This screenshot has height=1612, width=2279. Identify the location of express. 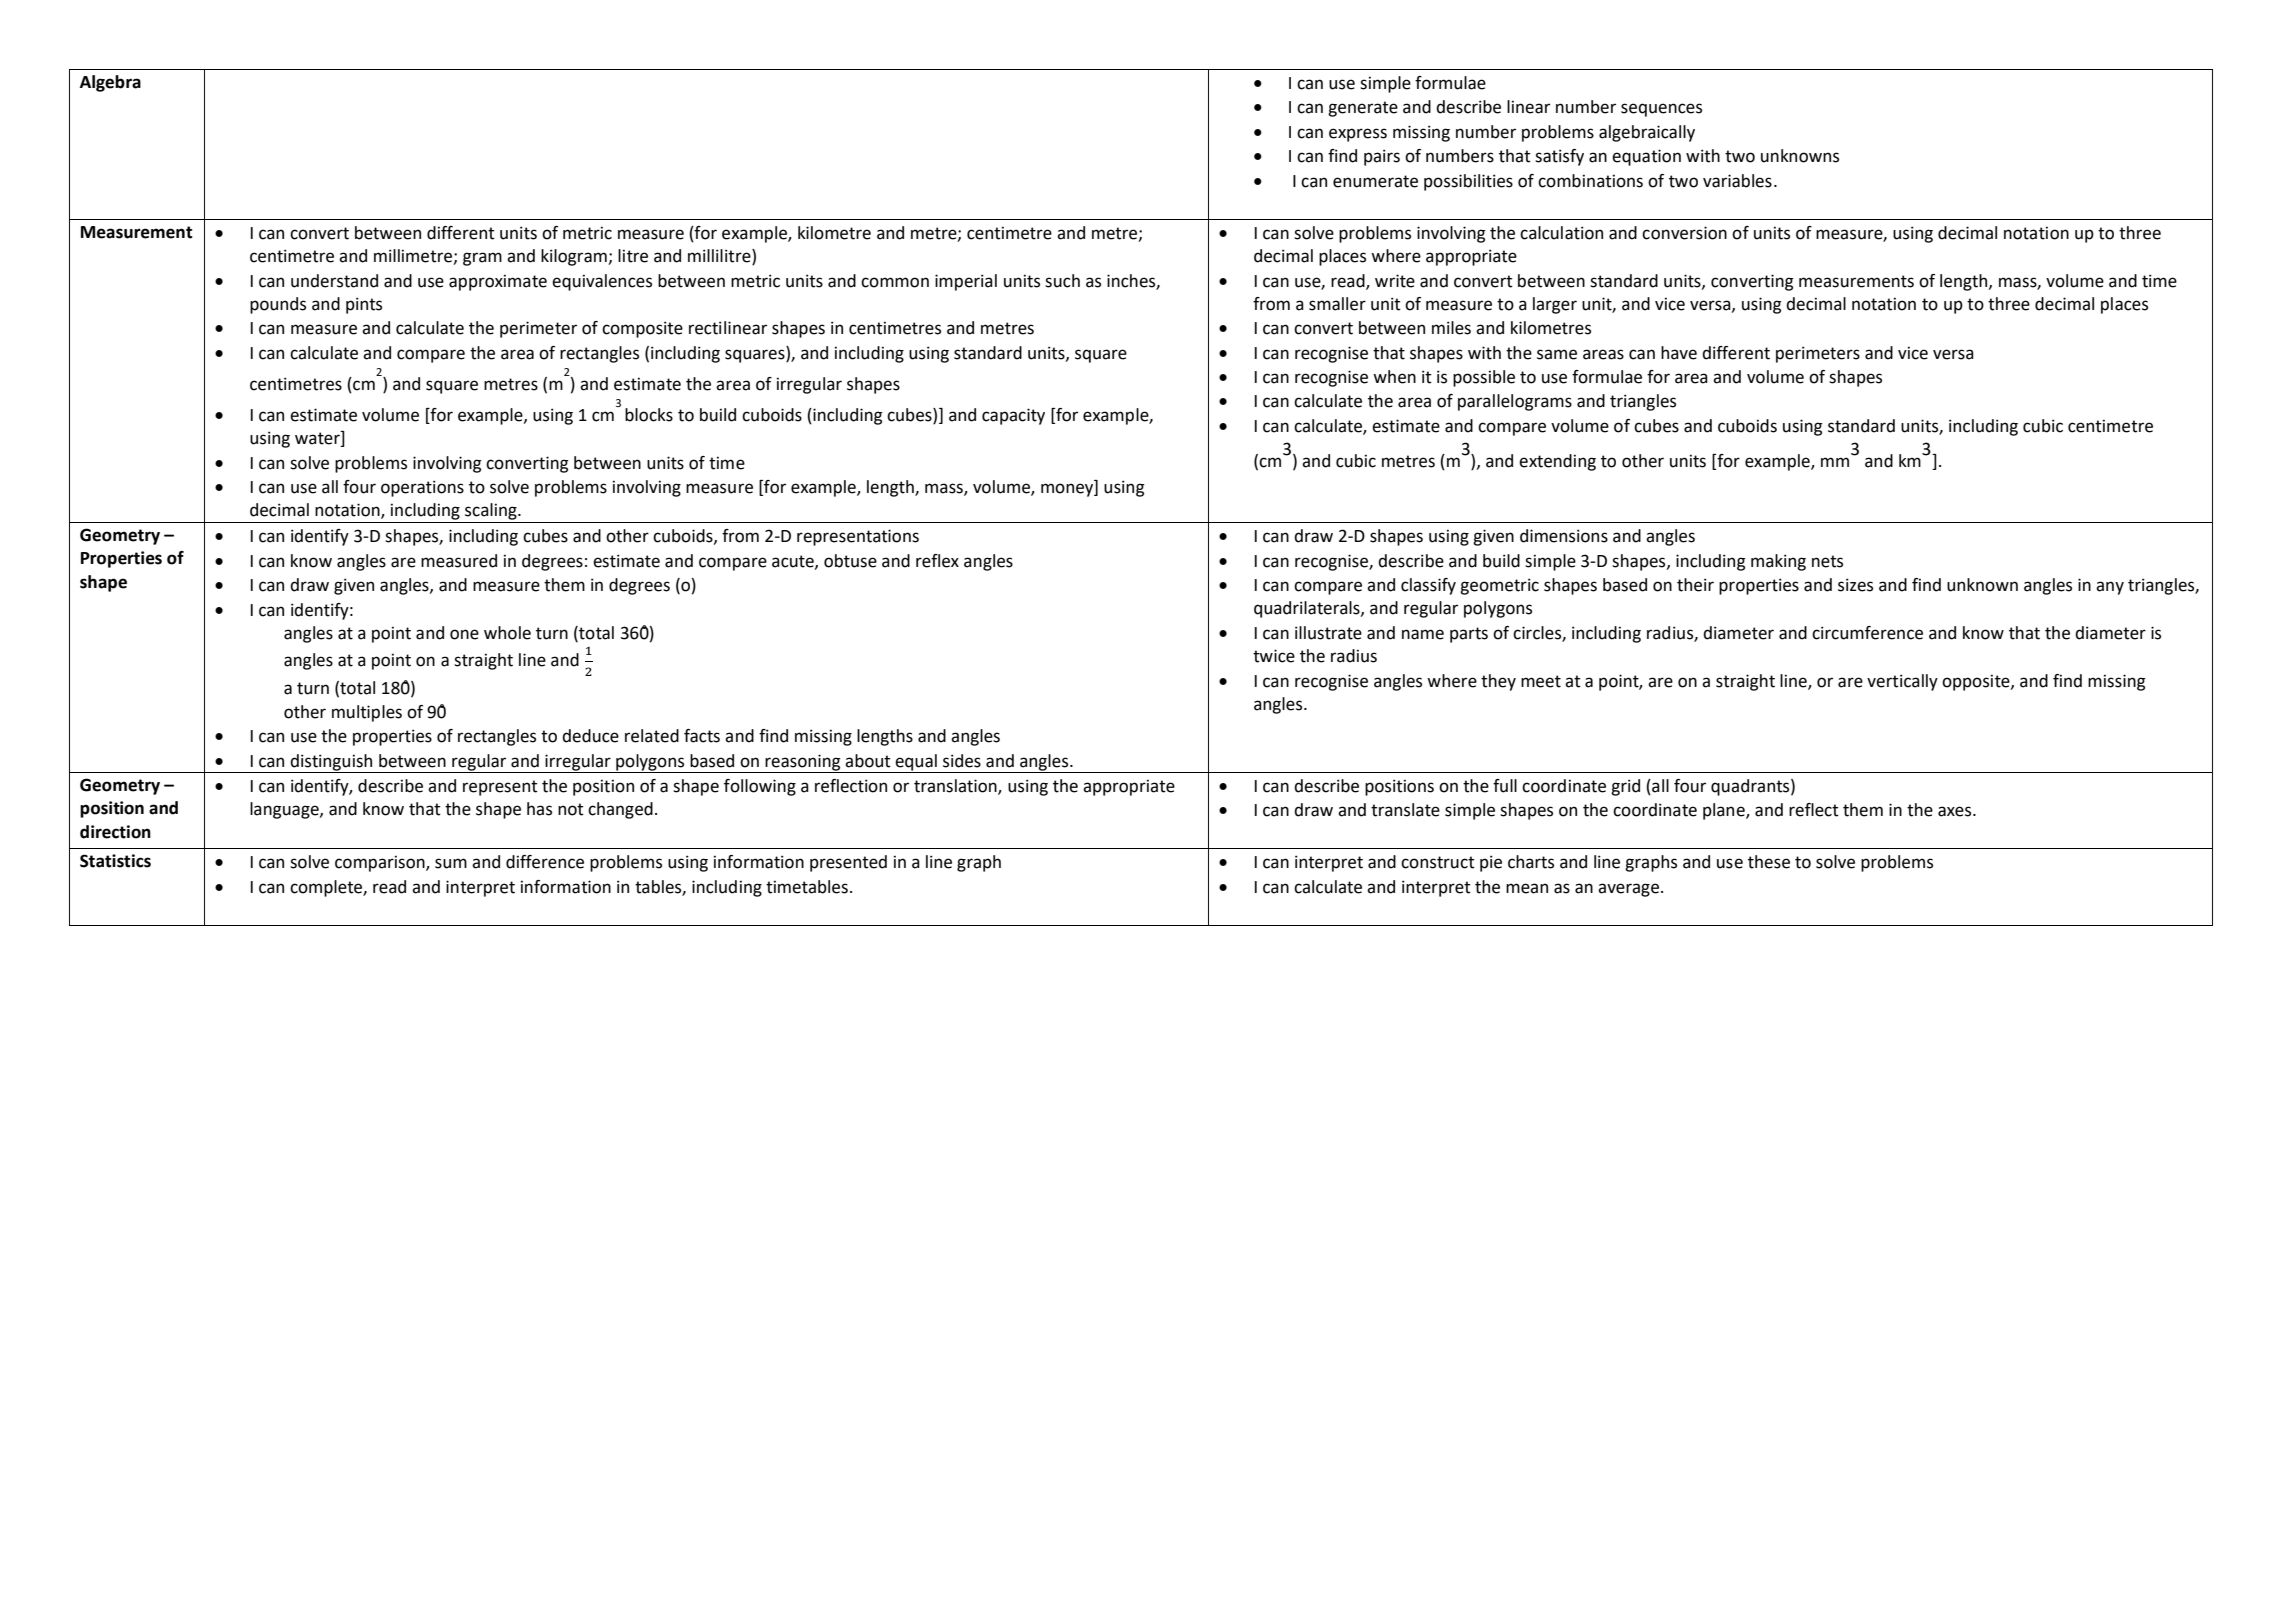
(1358, 135).
